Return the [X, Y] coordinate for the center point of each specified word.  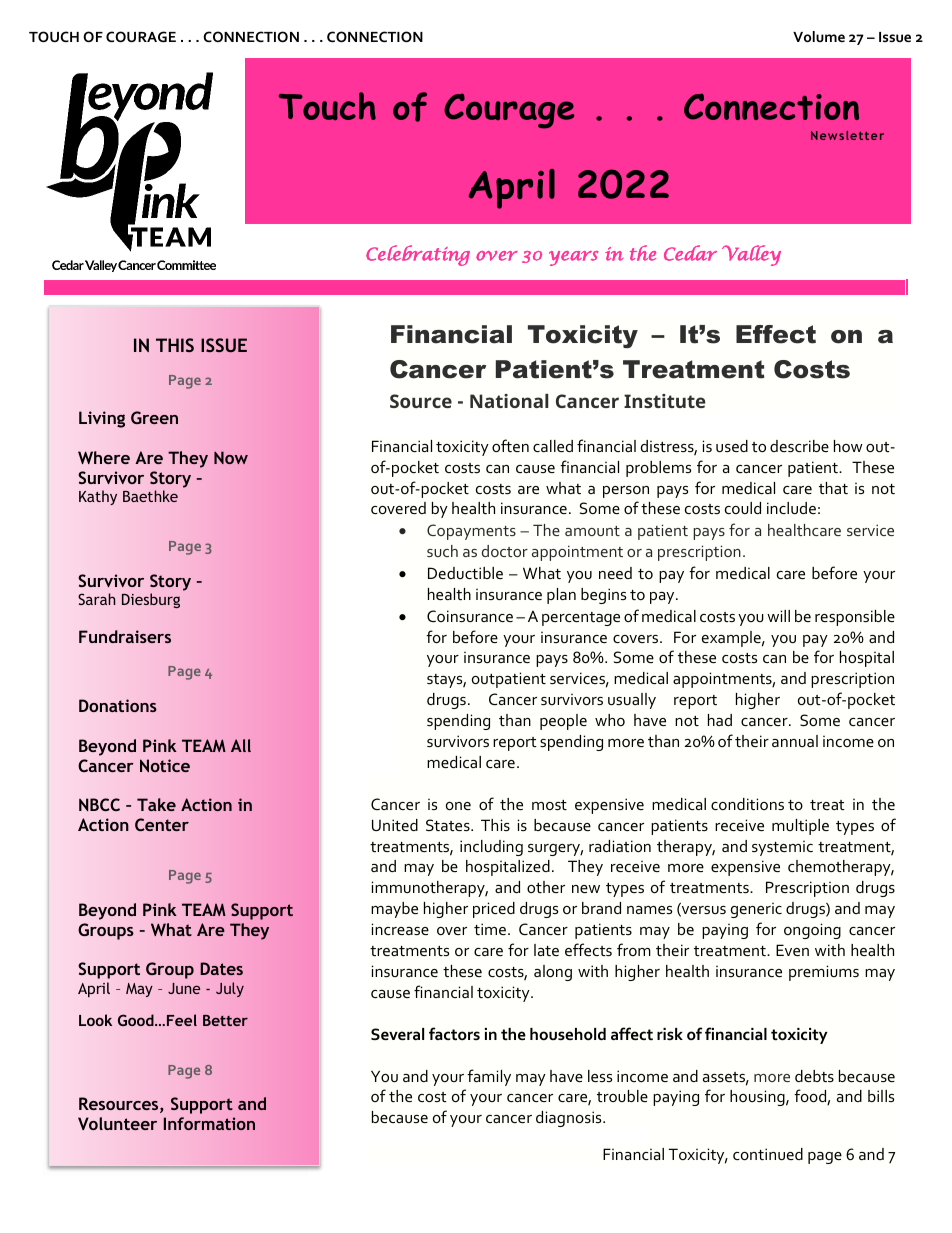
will [778, 616]
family [489, 1077]
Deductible [465, 573]
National [509, 401]
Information [209, 1123]
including [491, 848]
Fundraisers [125, 636]
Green [154, 417]
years [573, 258]
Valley [751, 255]
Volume [819, 36]
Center [162, 824]
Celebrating [418, 255]
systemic [782, 848]
